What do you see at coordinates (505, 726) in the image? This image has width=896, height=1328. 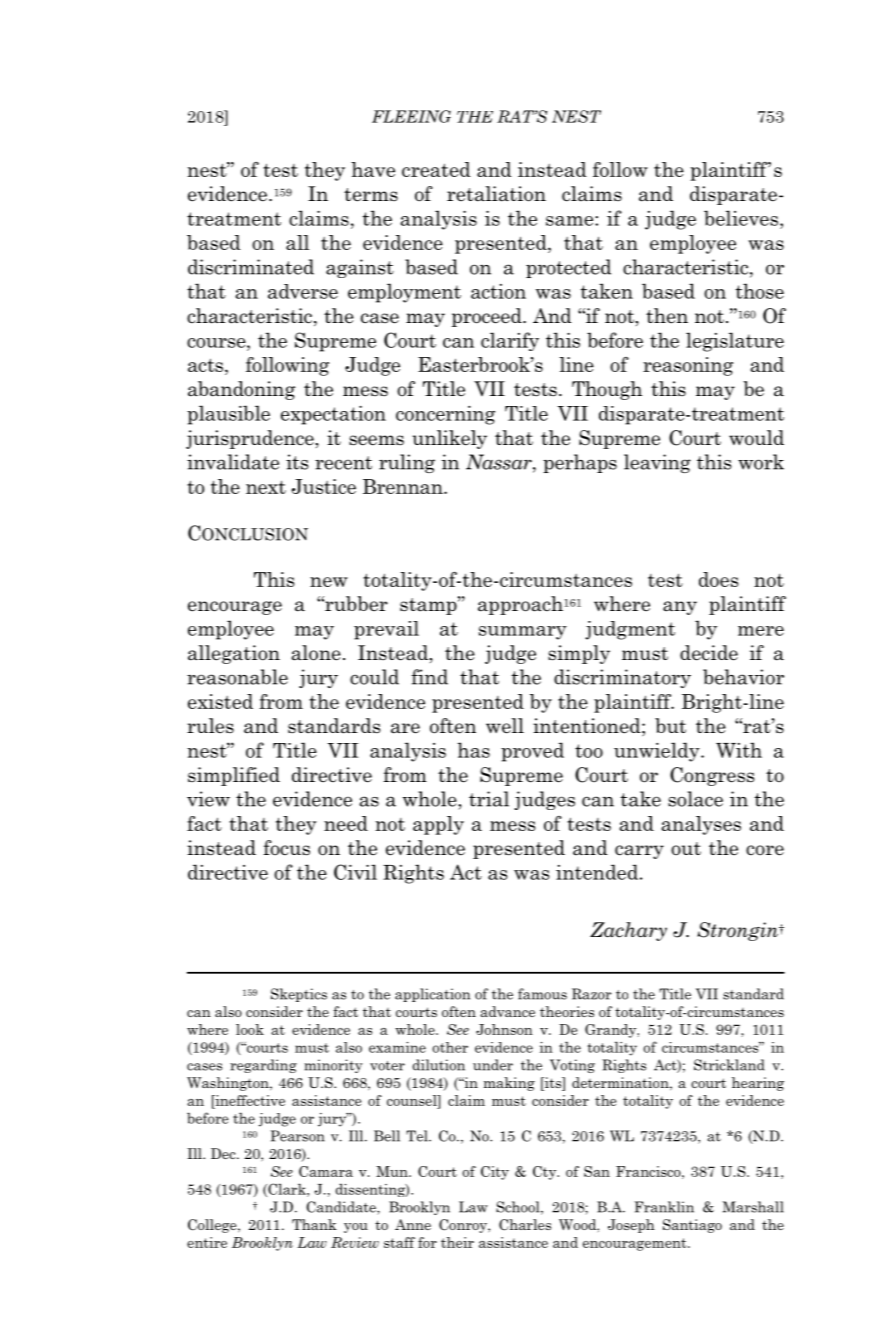 I see `well` at bounding box center [505, 726].
